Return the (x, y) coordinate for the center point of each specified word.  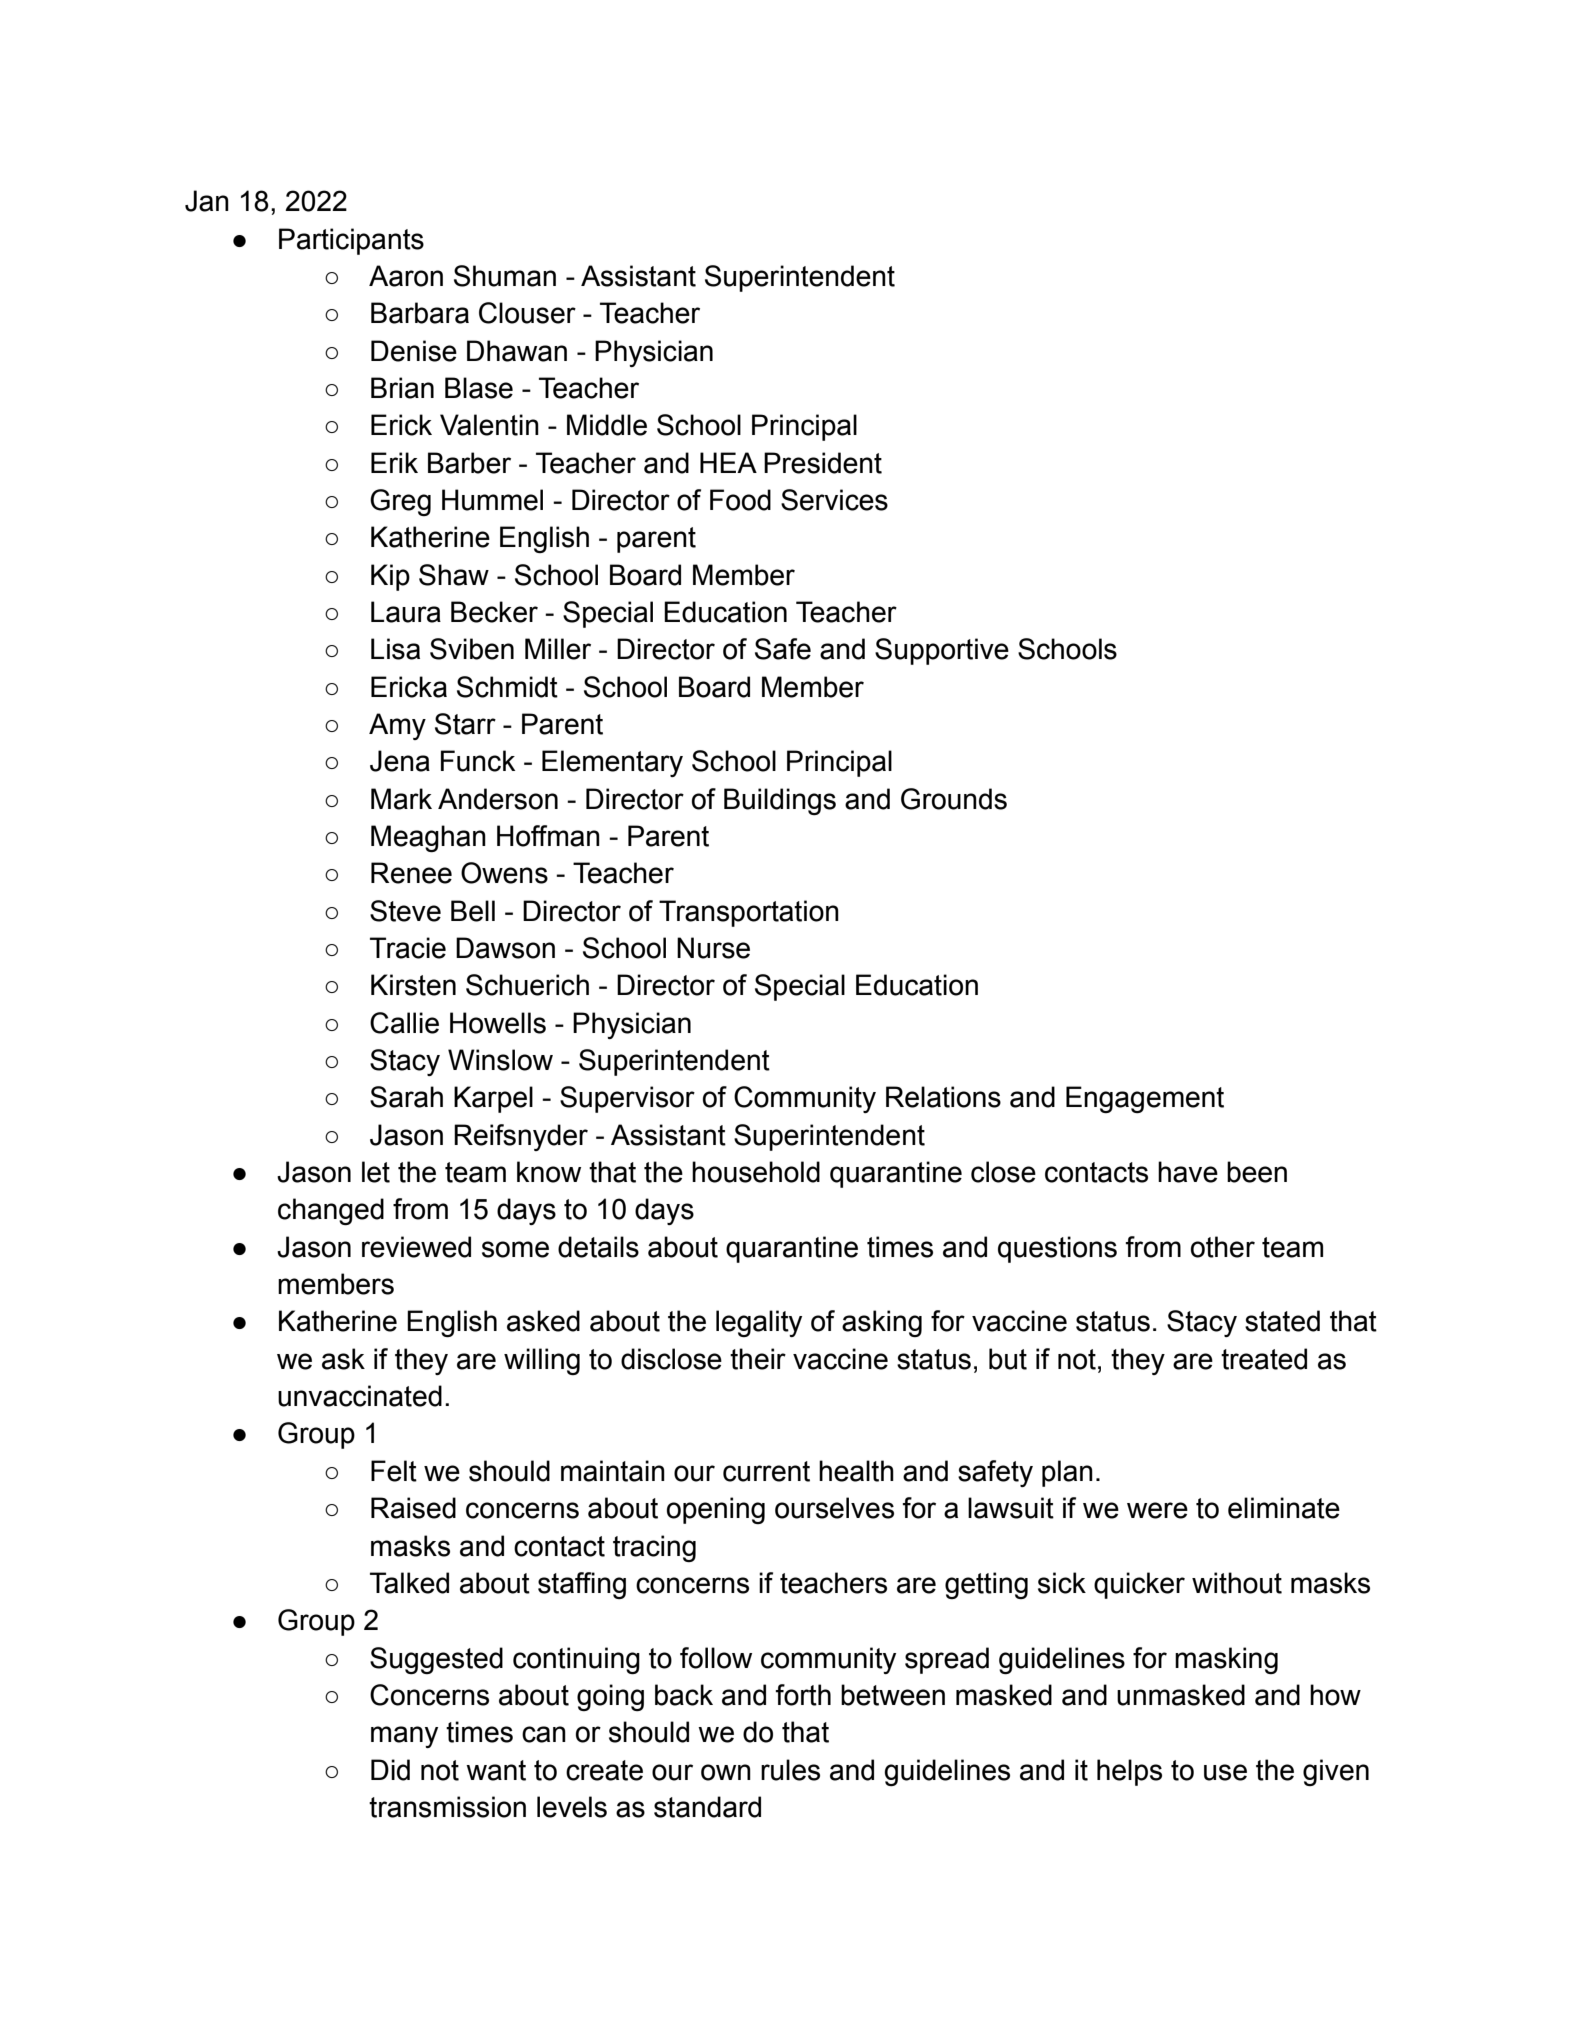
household (756, 1172)
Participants (351, 241)
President (823, 463)
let (376, 1172)
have (1188, 1172)
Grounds (954, 799)
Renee (411, 873)
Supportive (942, 651)
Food (740, 500)
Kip (390, 577)
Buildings (780, 801)
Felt (394, 1471)
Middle (607, 425)
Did (390, 1770)
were (1157, 1510)
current (766, 1471)
